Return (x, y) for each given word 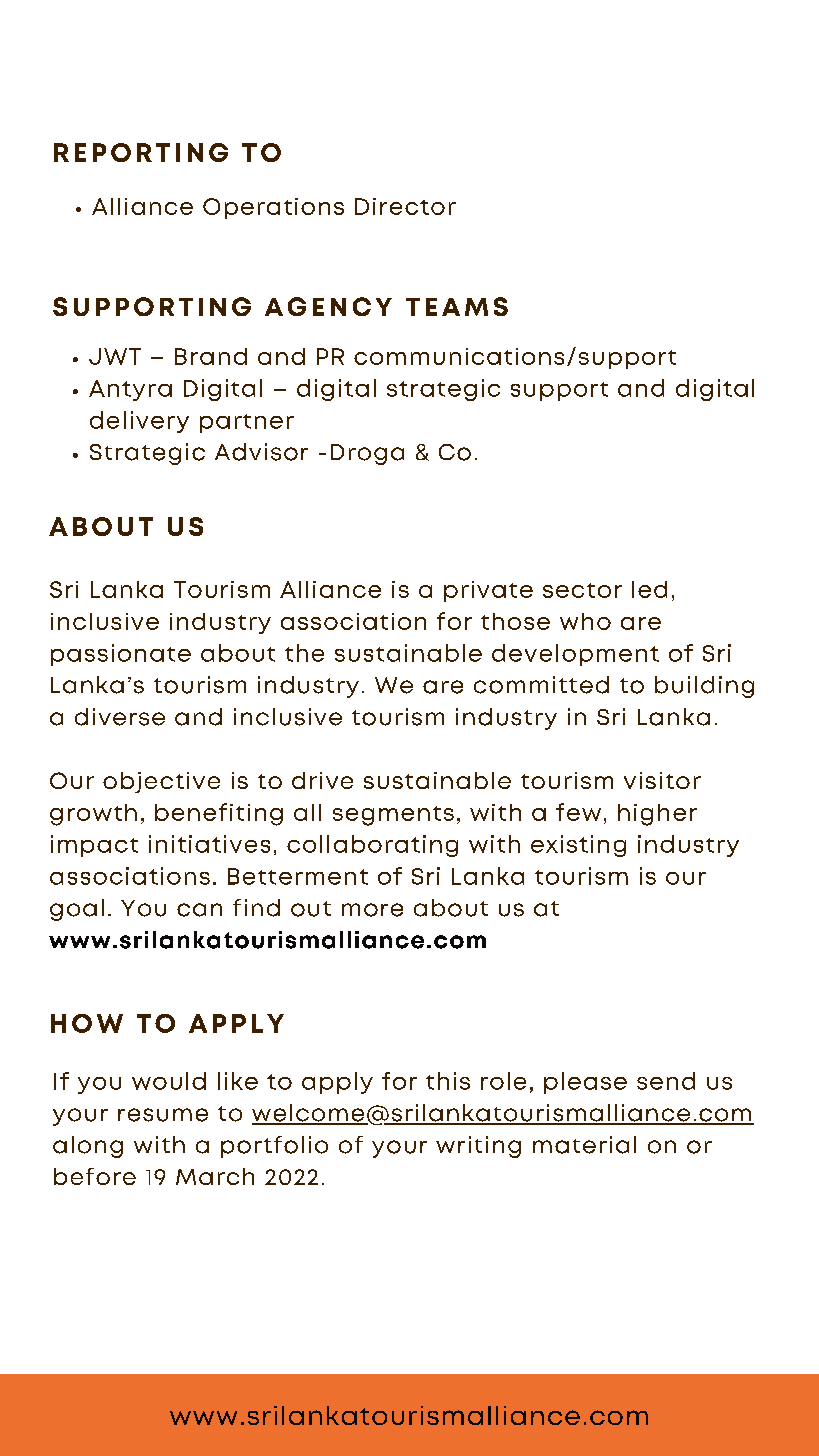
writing (478, 1147)
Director (405, 206)
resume (163, 1115)
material (584, 1145)
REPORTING (141, 152)
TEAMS (457, 306)
